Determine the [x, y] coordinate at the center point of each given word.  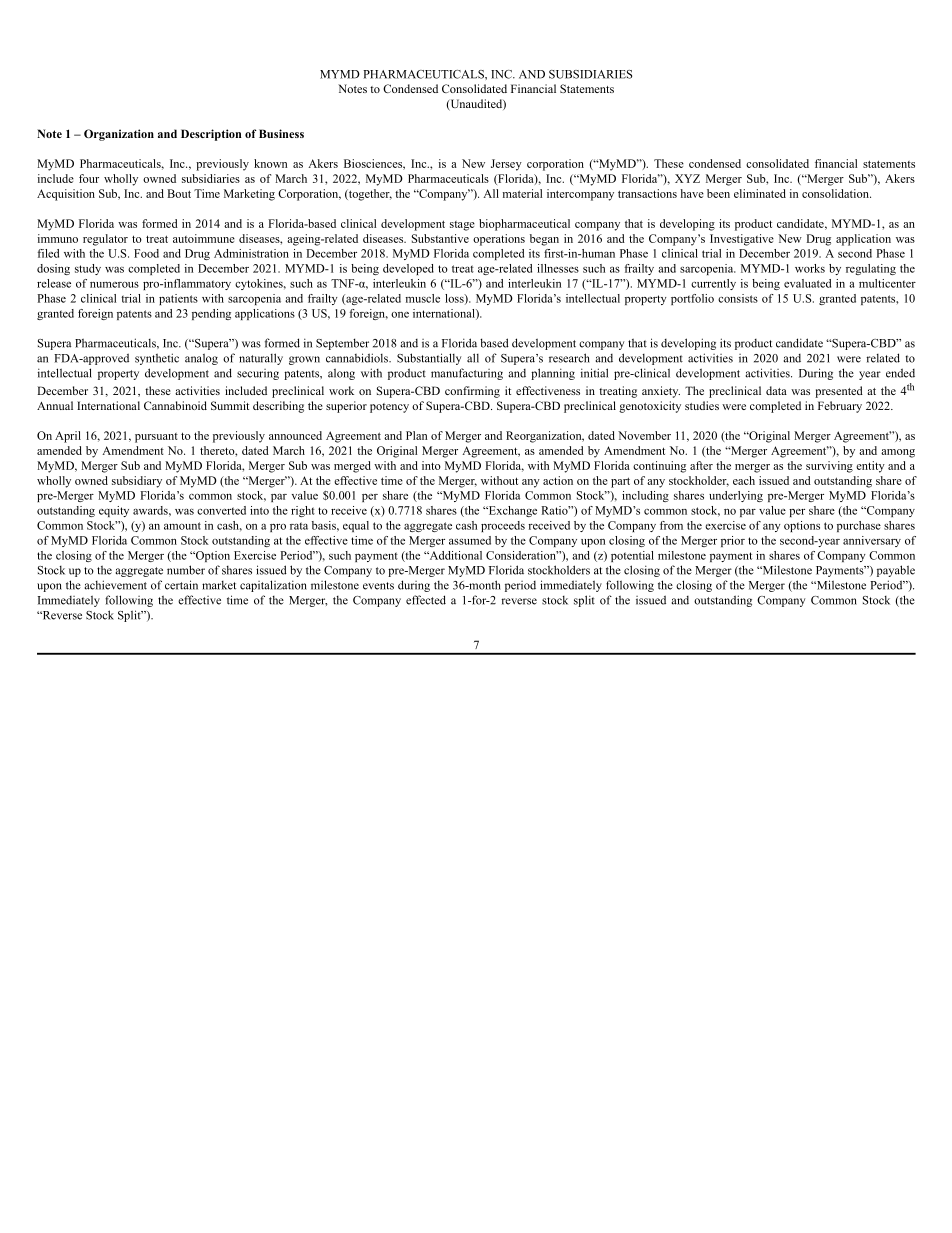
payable [896, 571]
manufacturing [467, 374]
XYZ [687, 178]
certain [181, 585]
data [776, 390]
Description [211, 135]
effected [426, 600]
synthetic [157, 359]
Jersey [506, 165]
